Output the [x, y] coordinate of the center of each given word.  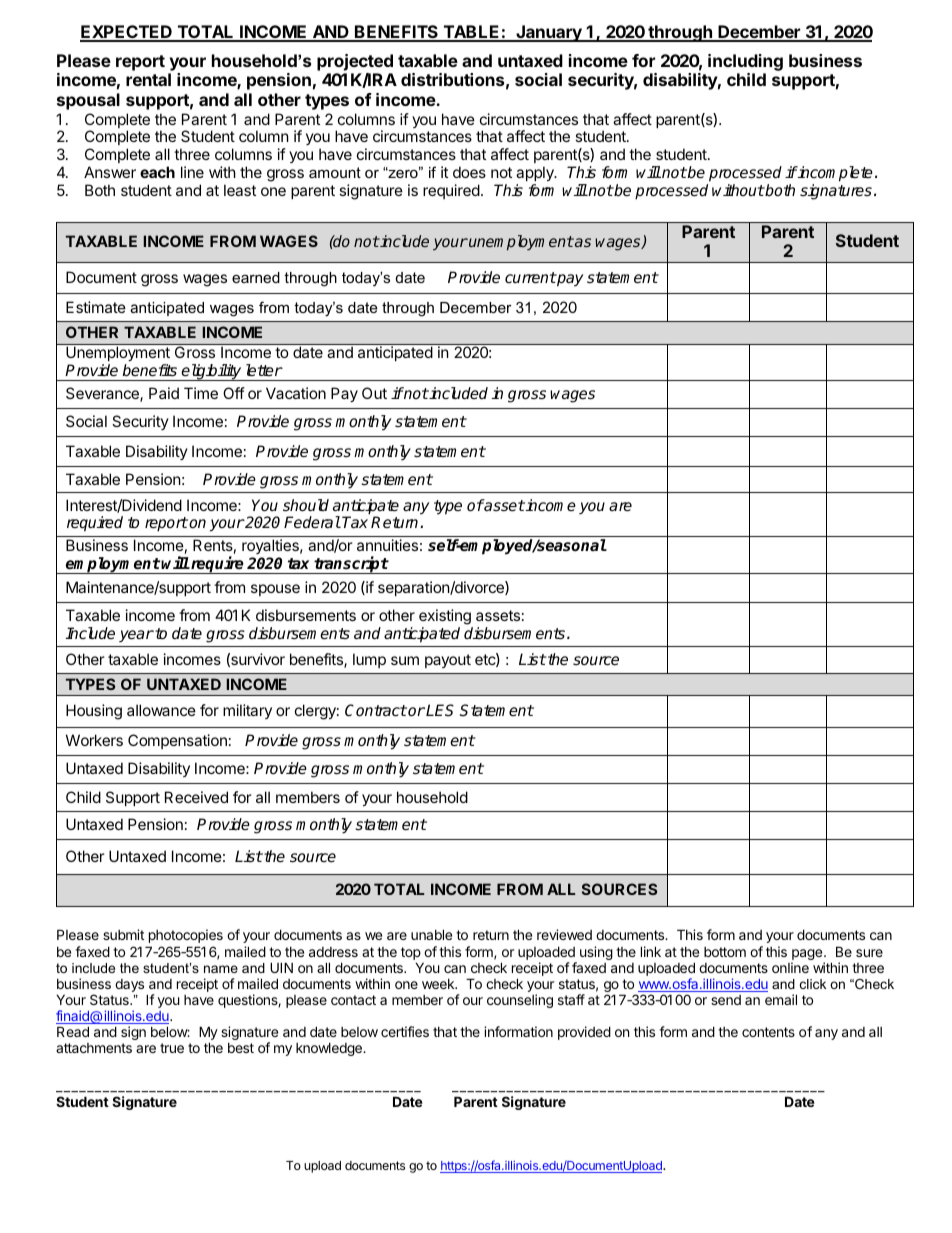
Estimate [96, 307]
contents [768, 1032]
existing [445, 617]
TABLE [471, 33]
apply [536, 173]
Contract [376, 710]
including [745, 62]
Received [196, 797]
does [469, 172]
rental [148, 79]
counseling [520, 1001]
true [172, 1048]
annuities [387, 545]
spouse [275, 590]
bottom [725, 952]
